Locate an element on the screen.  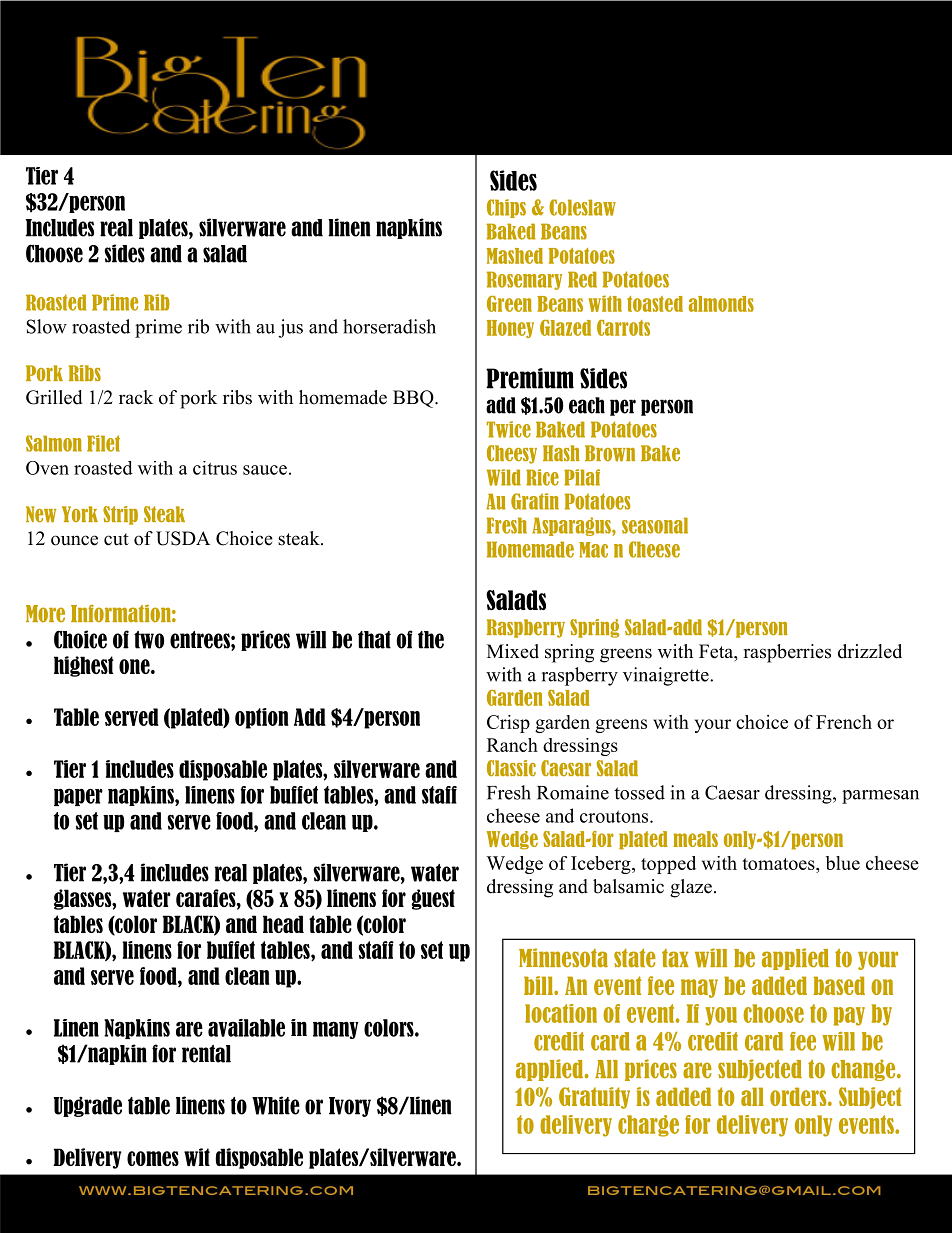
Mashed is located at coordinates (515, 256).
